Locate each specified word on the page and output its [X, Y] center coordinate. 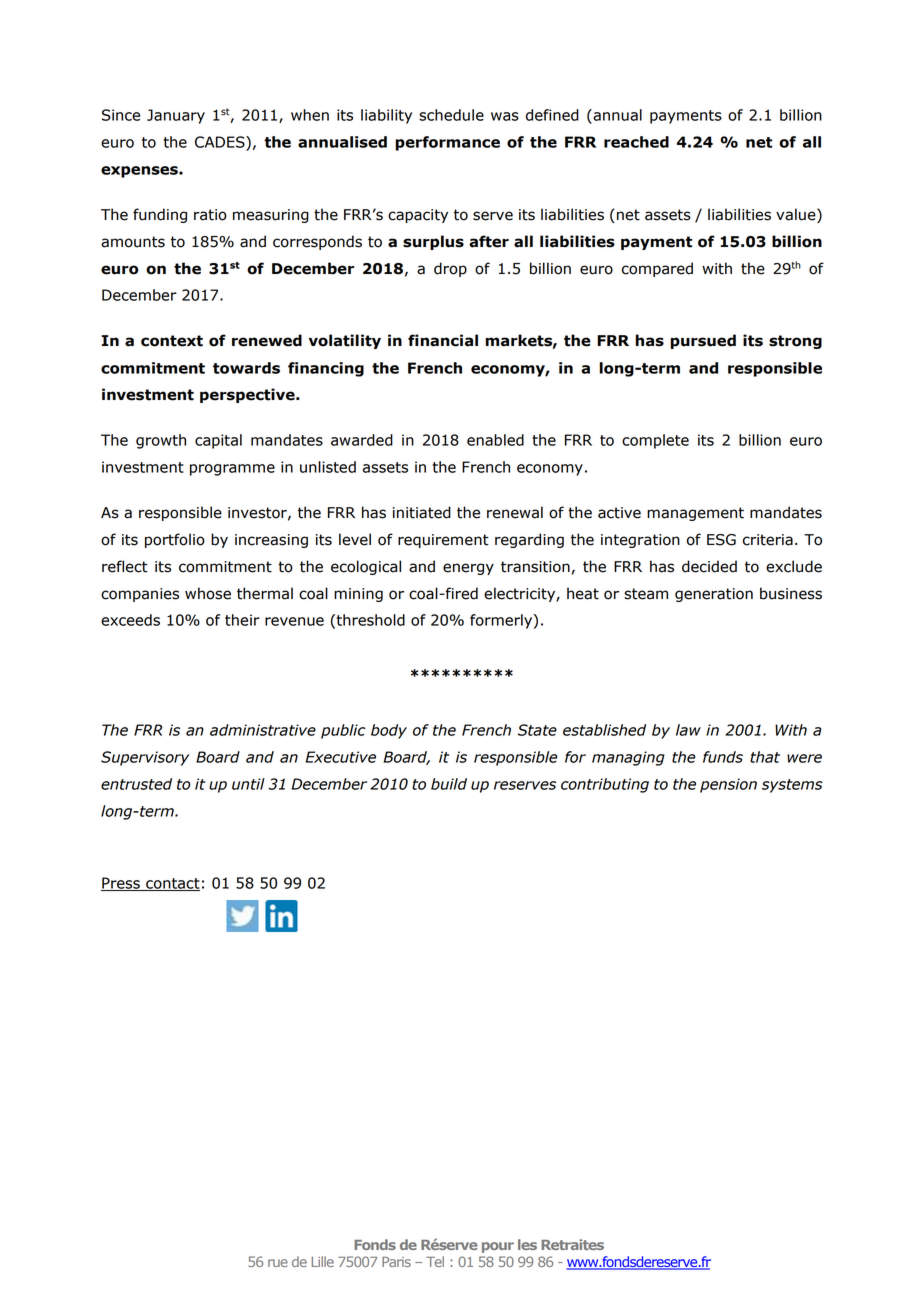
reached [636, 142]
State [537, 730]
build [449, 784]
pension [728, 785]
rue [278, 1263]
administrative [263, 730]
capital [218, 441]
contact [172, 884]
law [688, 730]
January [176, 116]
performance [447, 143]
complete [655, 441]
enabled [495, 440]
